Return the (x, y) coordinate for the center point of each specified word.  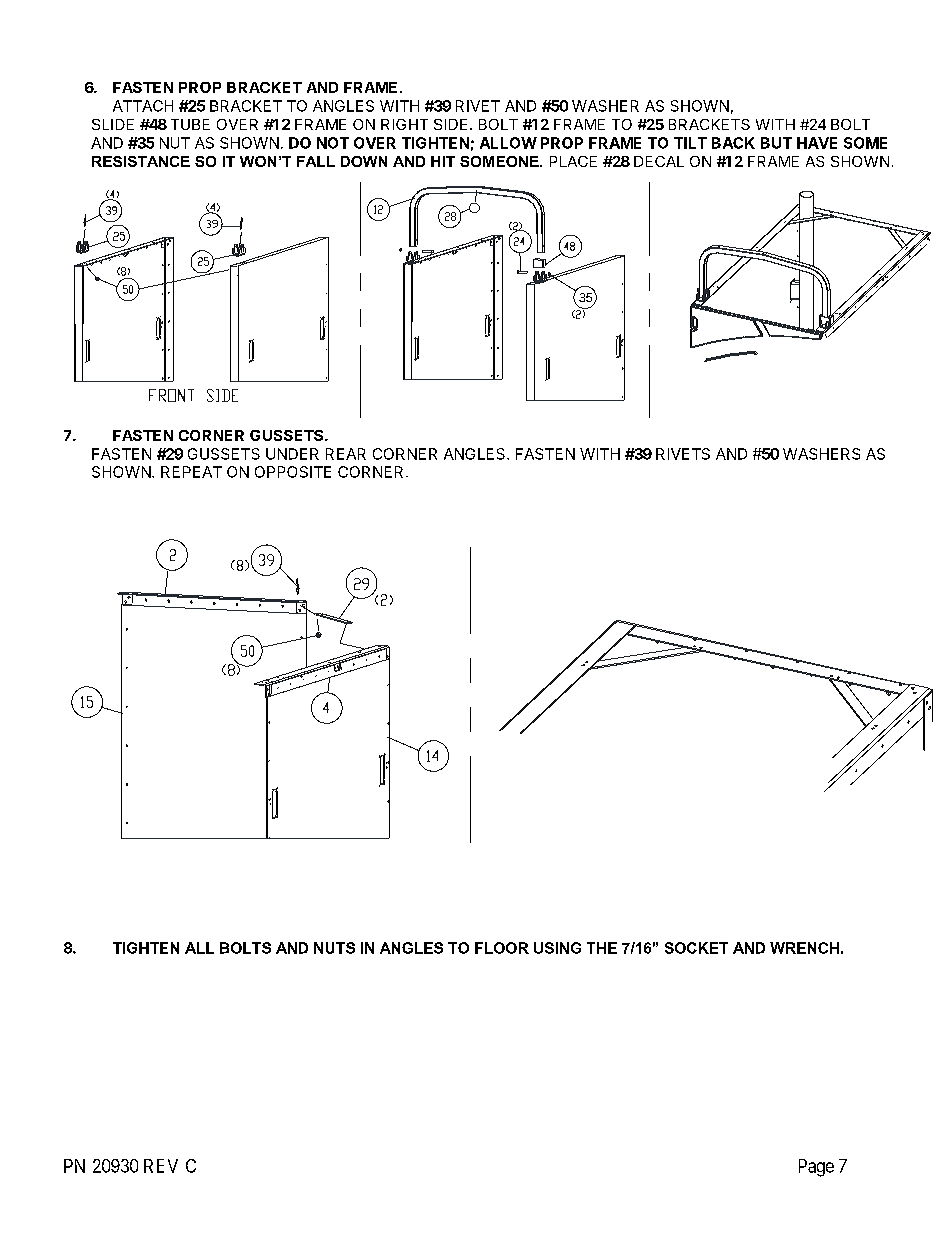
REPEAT (191, 472)
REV (161, 1166)
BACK (733, 143)
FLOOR (502, 948)
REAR (346, 454)
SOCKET (696, 948)
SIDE (450, 124)
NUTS (334, 948)
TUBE (190, 124)
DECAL (659, 161)
